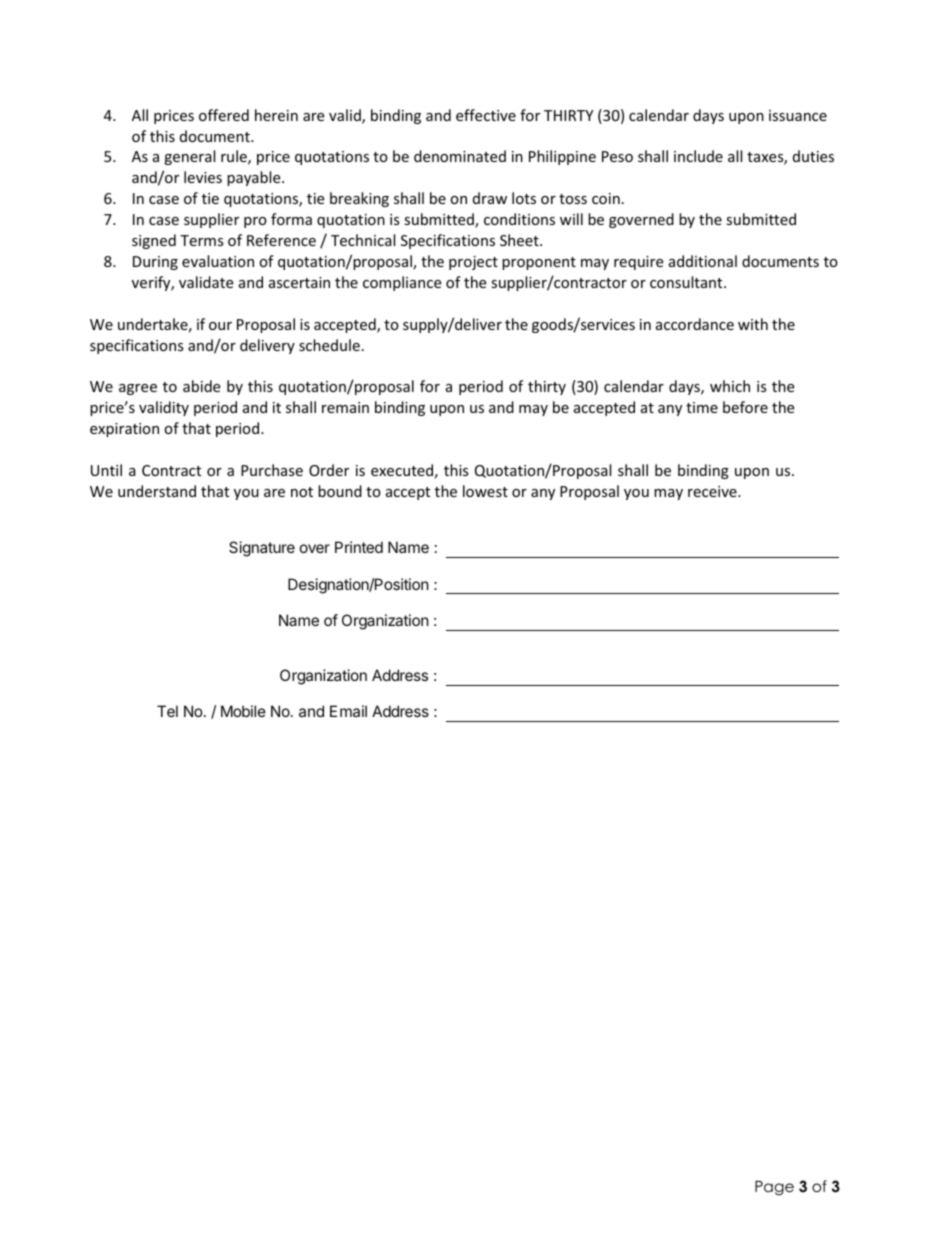  Describe the element at coordinates (774, 1188) in the image. I see `Page` at that location.
